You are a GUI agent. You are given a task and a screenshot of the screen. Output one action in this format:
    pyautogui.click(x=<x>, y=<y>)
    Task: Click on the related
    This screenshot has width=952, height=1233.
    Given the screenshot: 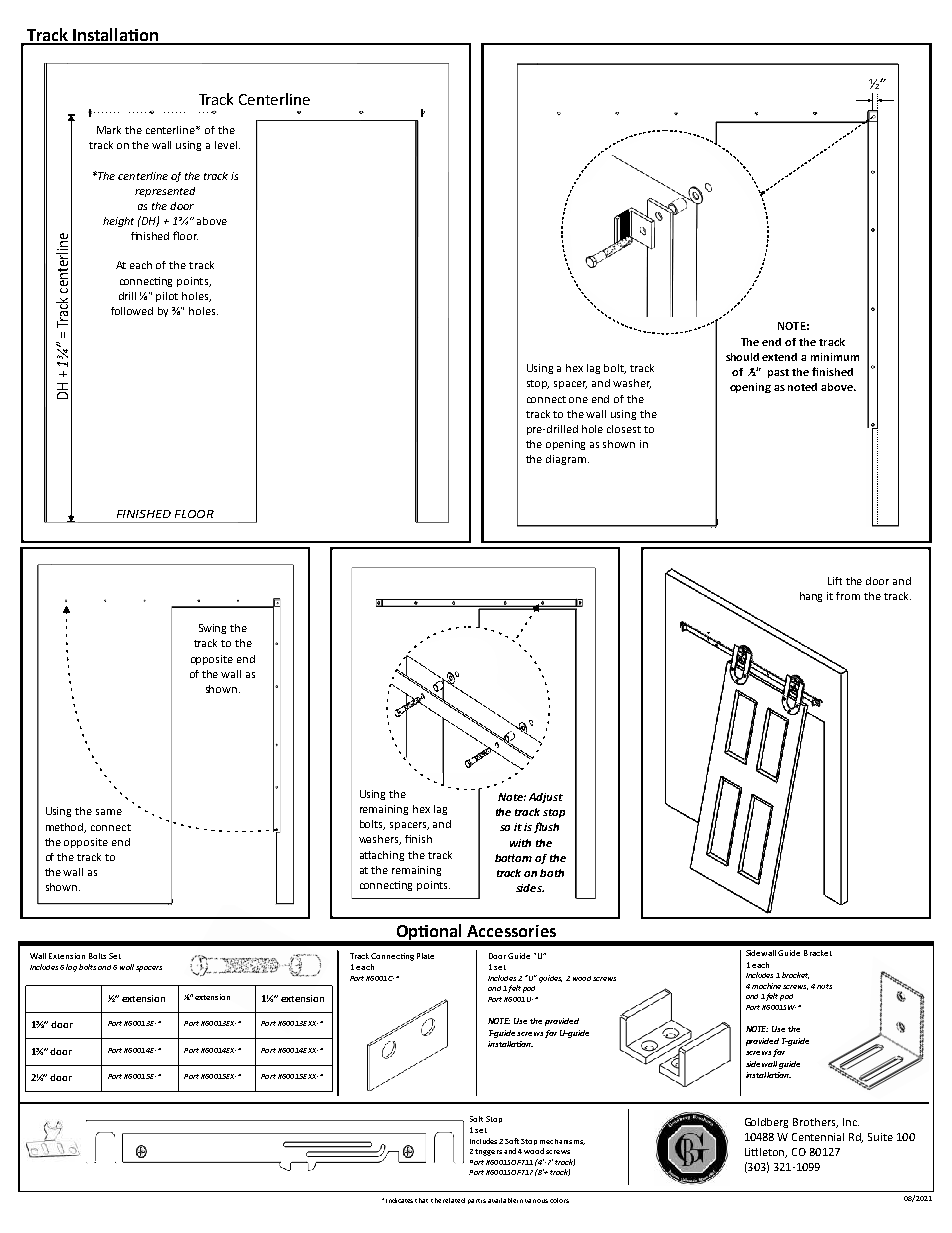 What is the action you would take?
    pyautogui.click(x=454, y=1200)
